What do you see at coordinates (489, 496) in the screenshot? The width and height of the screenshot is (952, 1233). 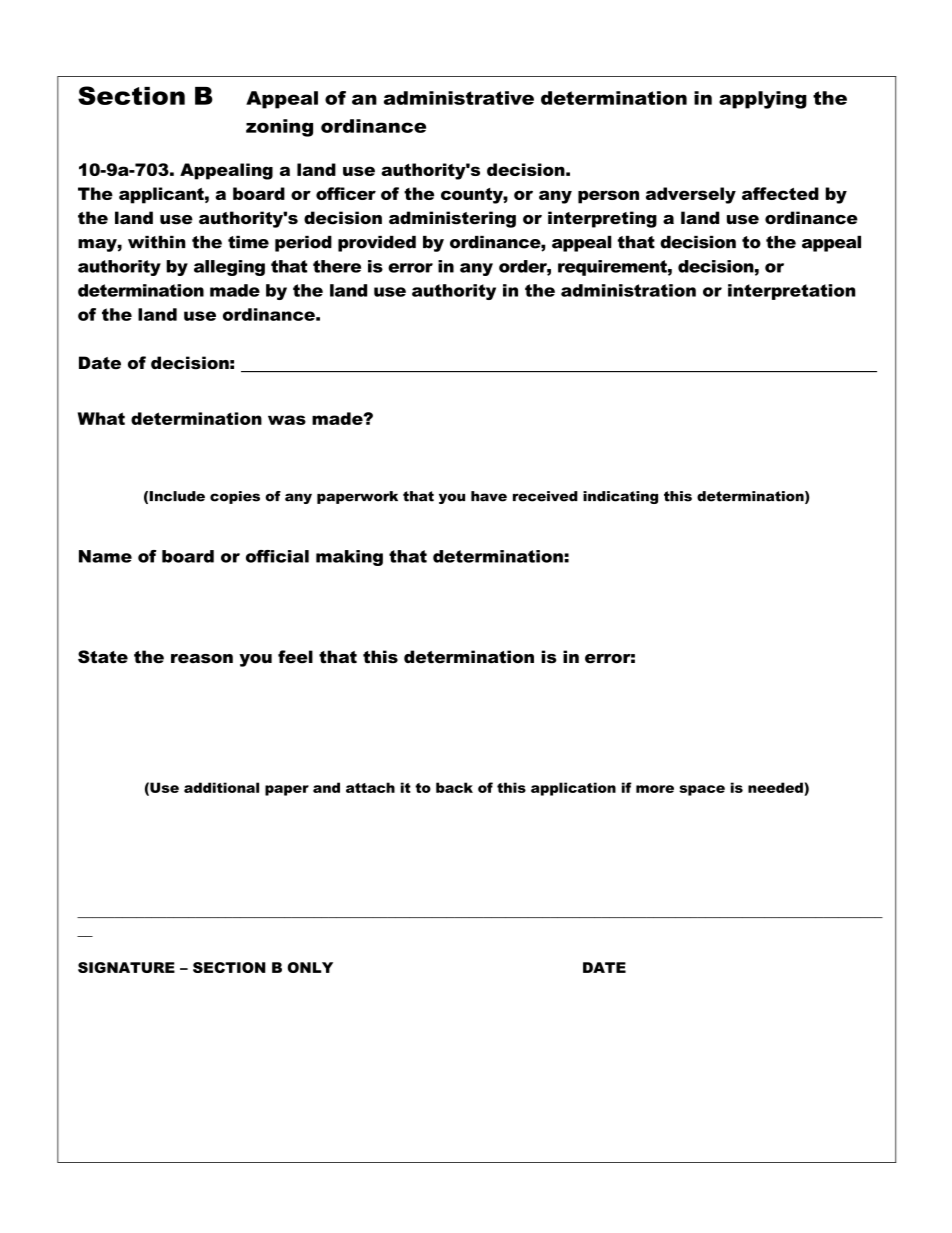 I see `have` at bounding box center [489, 496].
